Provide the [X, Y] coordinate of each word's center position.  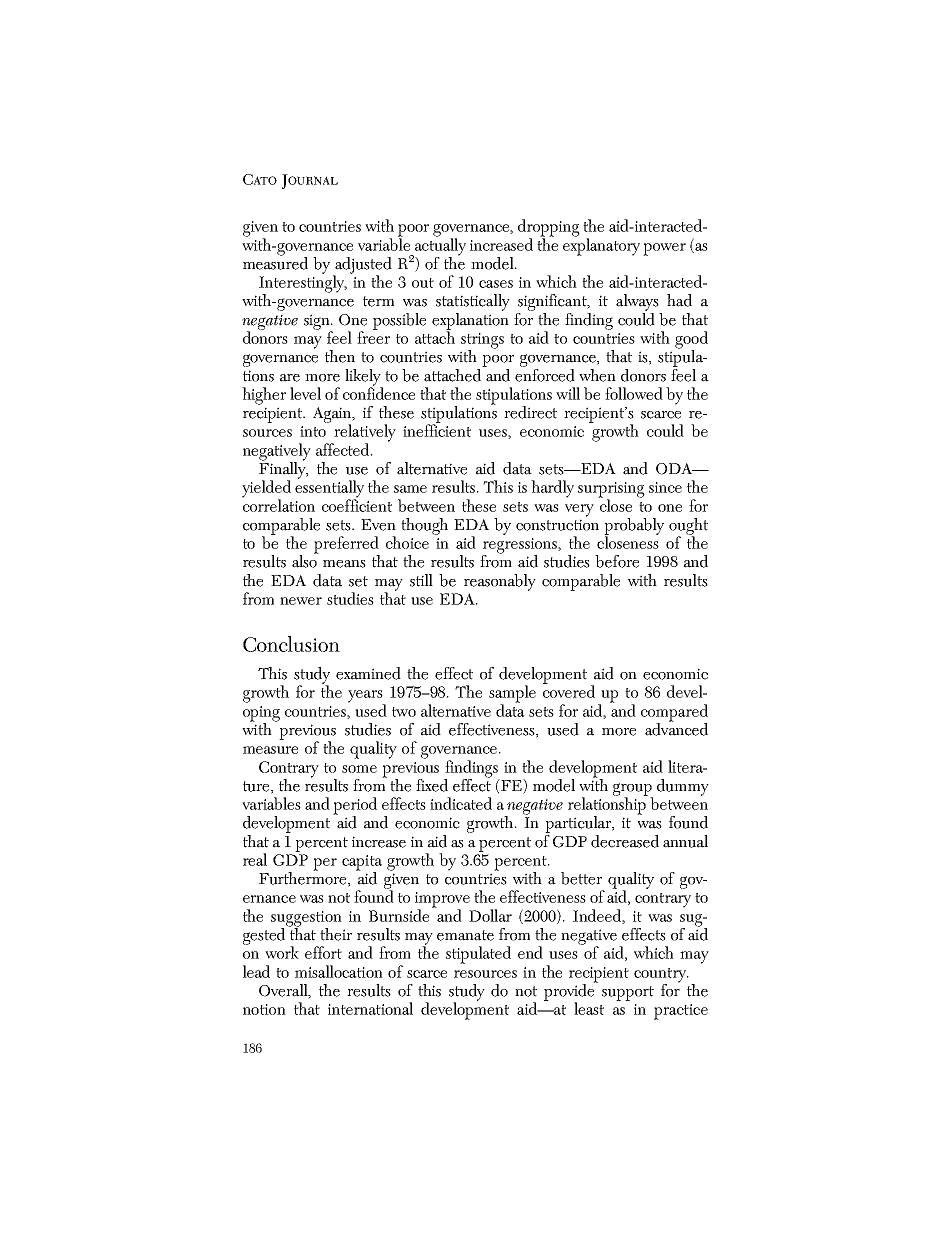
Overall [284, 991]
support [628, 993]
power [664, 249]
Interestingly [303, 284]
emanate [465, 935]
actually [439, 247]
